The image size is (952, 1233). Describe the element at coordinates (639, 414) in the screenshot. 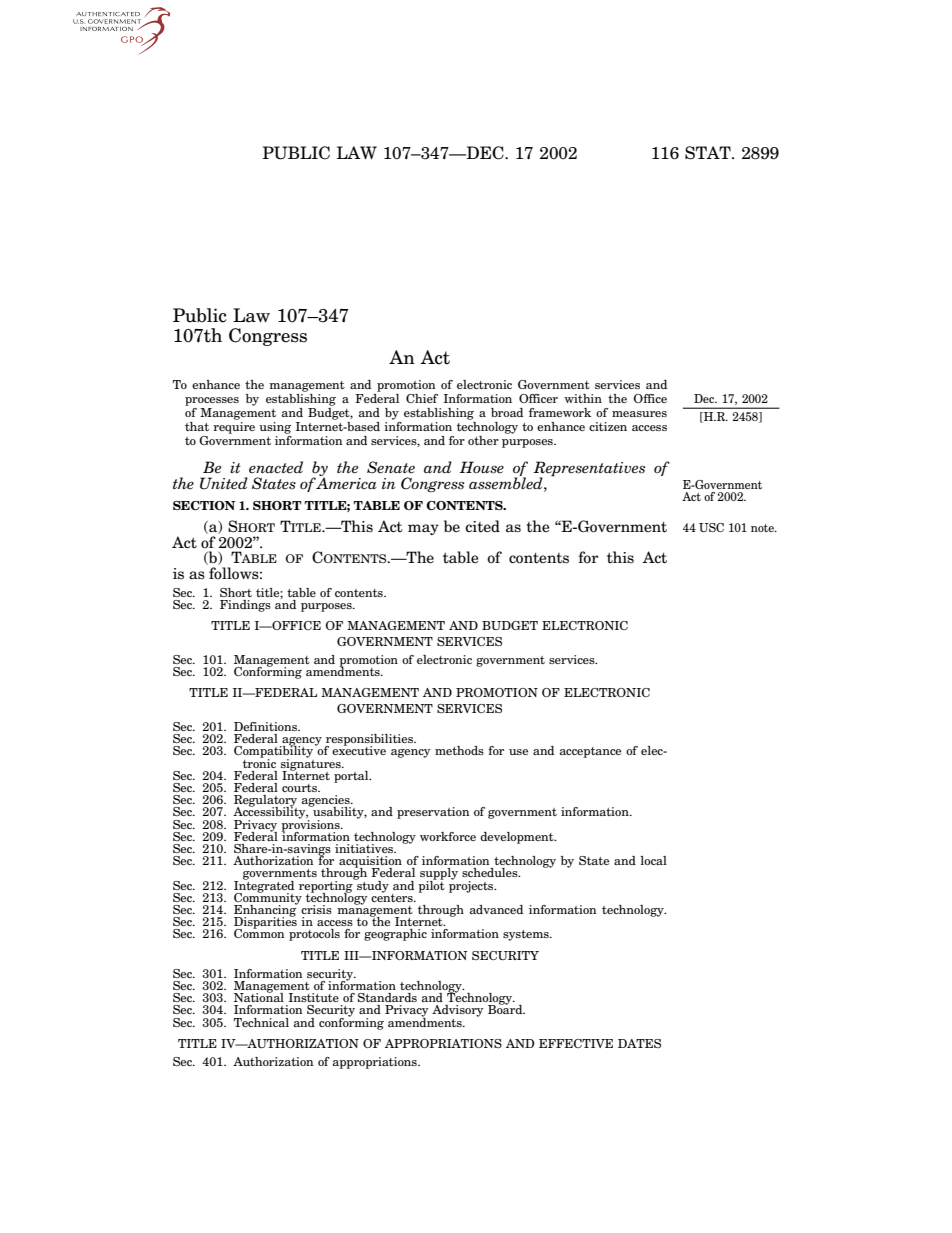

I see `measures` at that location.
